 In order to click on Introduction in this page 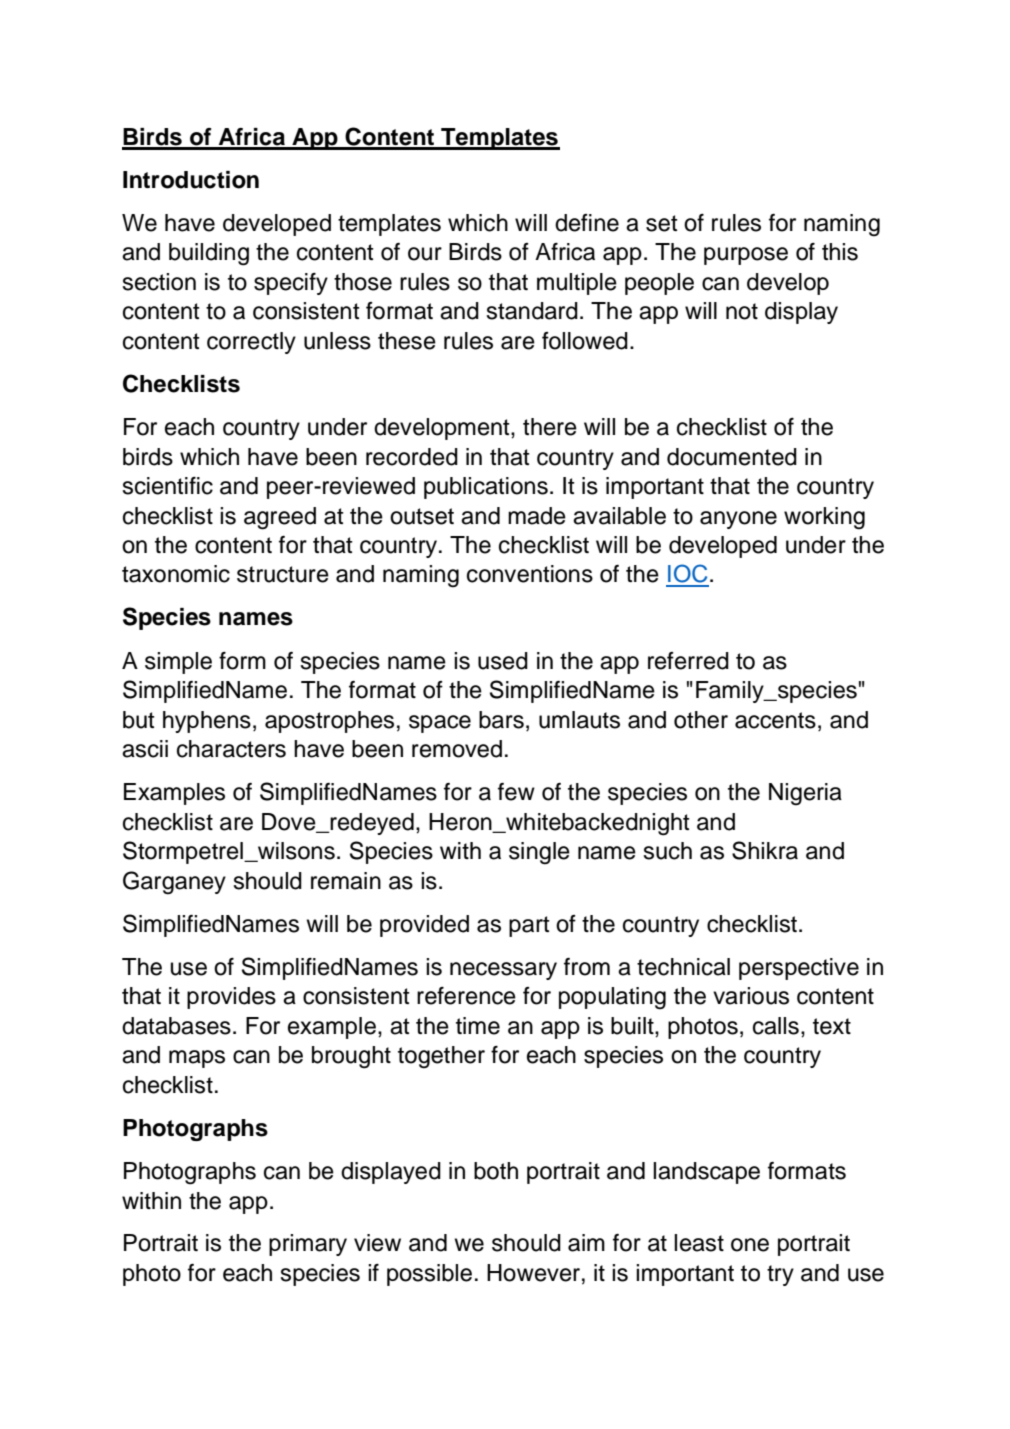, I will do `click(191, 180)`.
